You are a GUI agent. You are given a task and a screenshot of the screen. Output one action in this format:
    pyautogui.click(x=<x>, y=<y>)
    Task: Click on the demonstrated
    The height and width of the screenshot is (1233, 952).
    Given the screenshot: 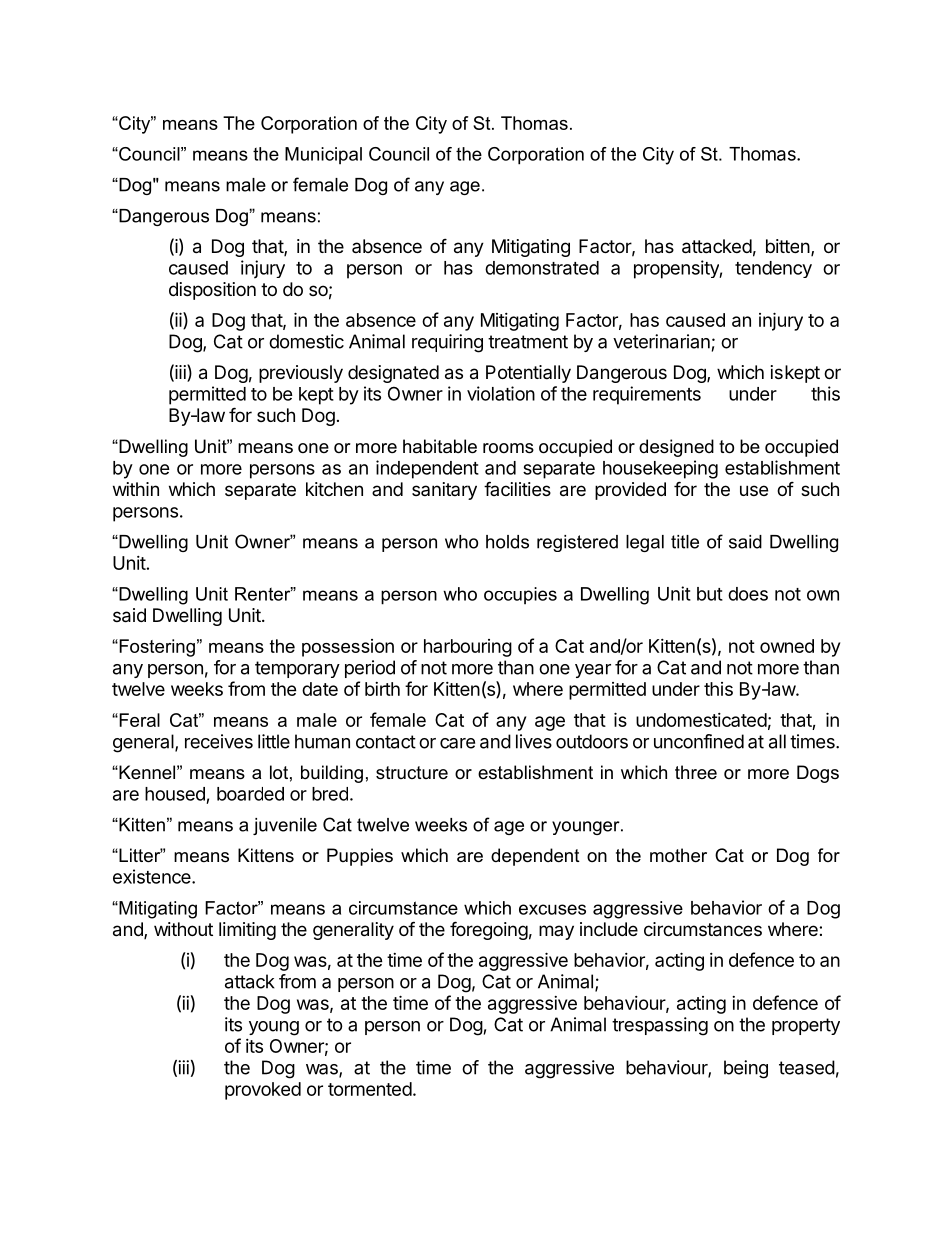 What is the action you would take?
    pyautogui.click(x=542, y=268)
